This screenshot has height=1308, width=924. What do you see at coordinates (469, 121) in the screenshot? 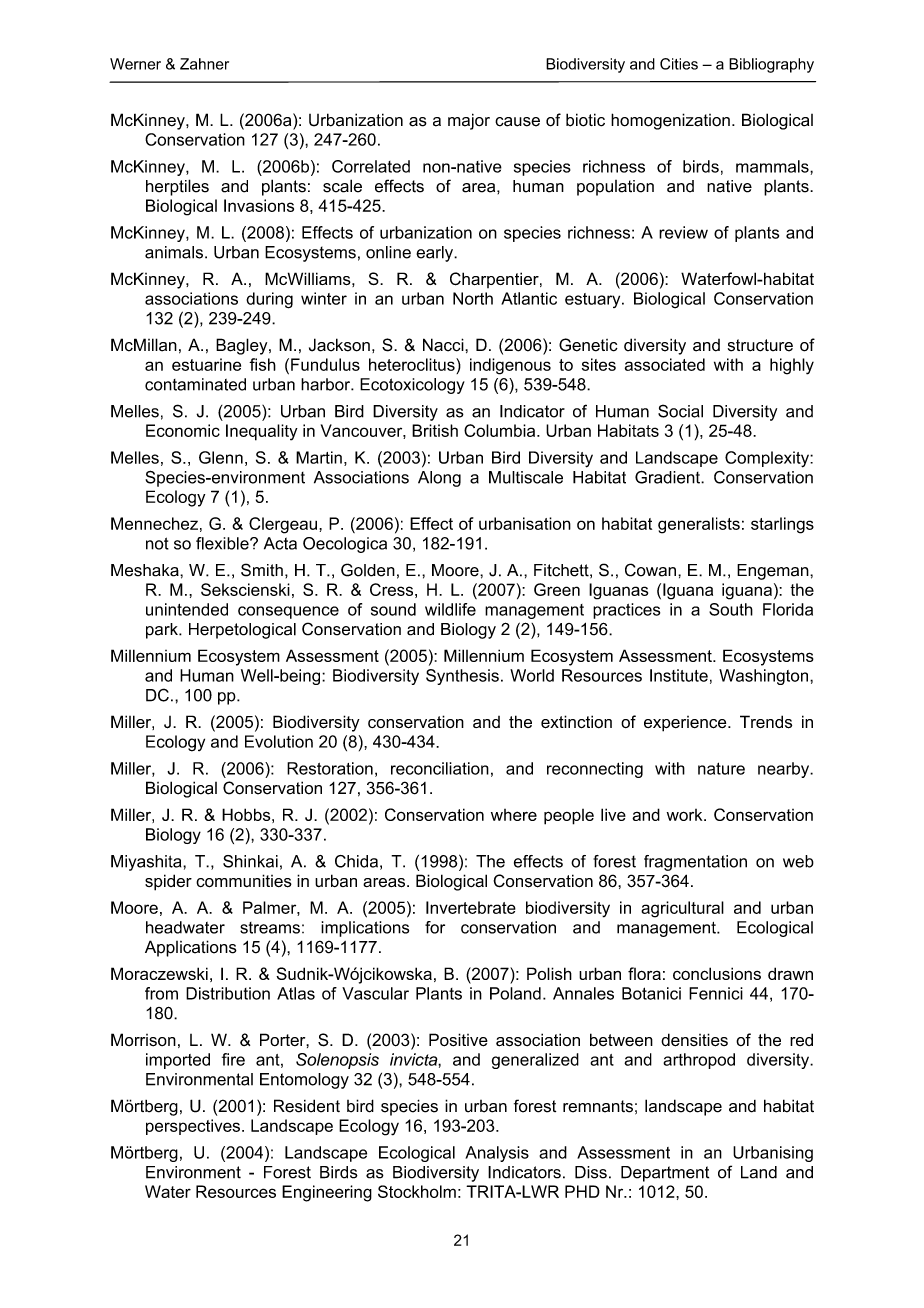
I see `major` at bounding box center [469, 121].
